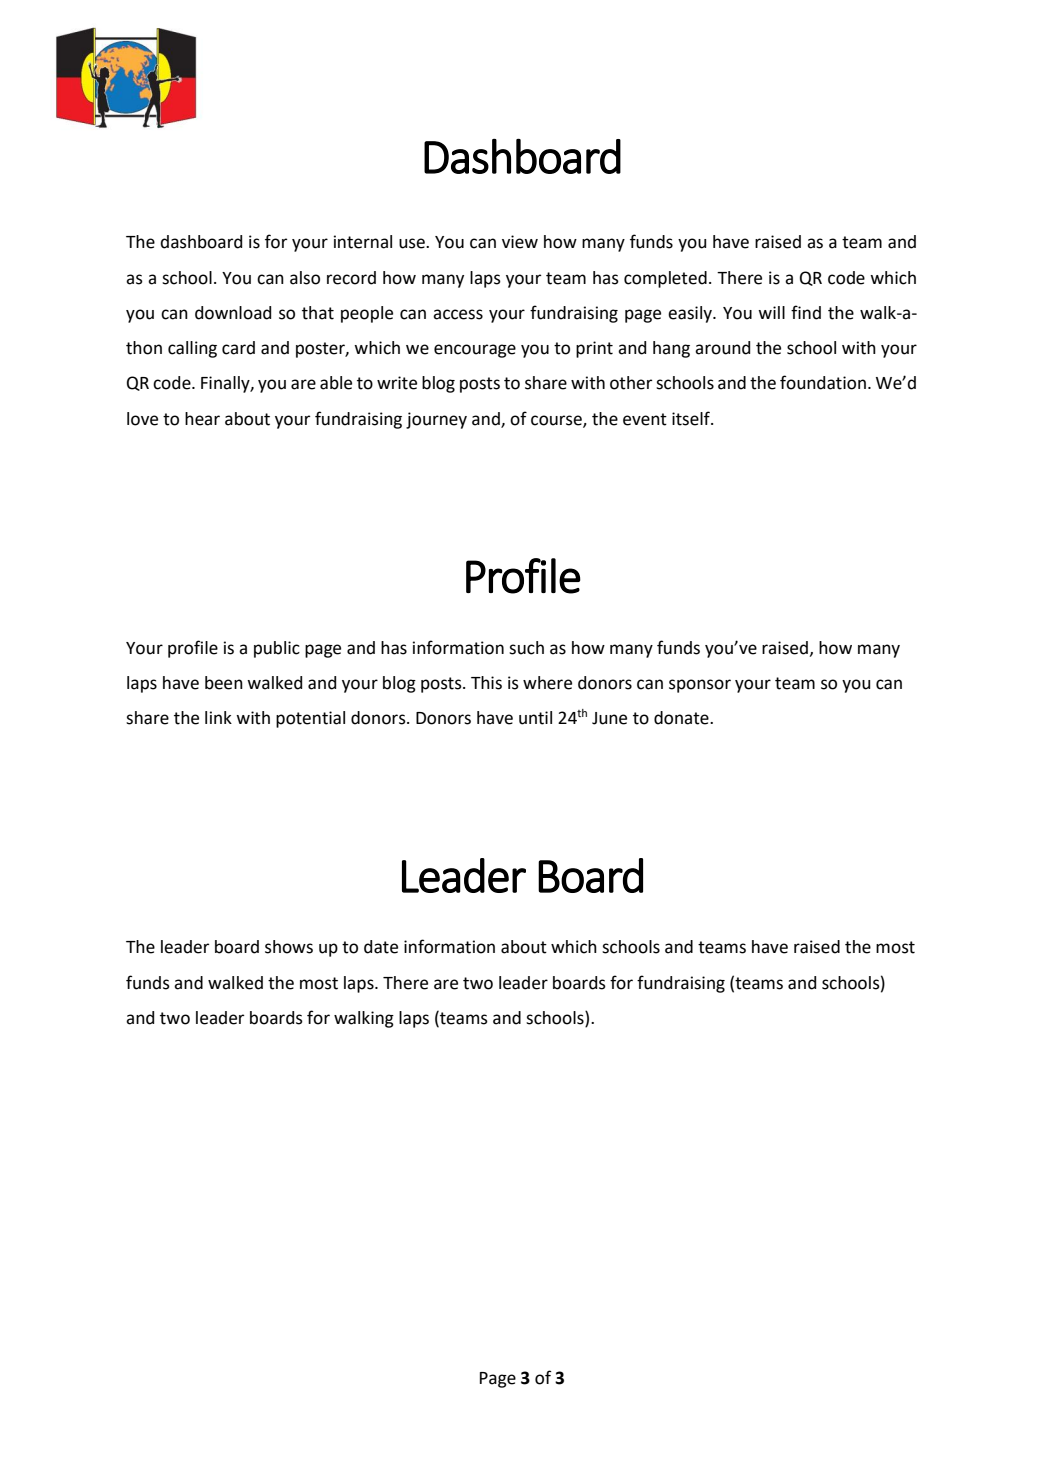 This screenshot has height=1475, width=1043. I want to click on view, so click(520, 242).
